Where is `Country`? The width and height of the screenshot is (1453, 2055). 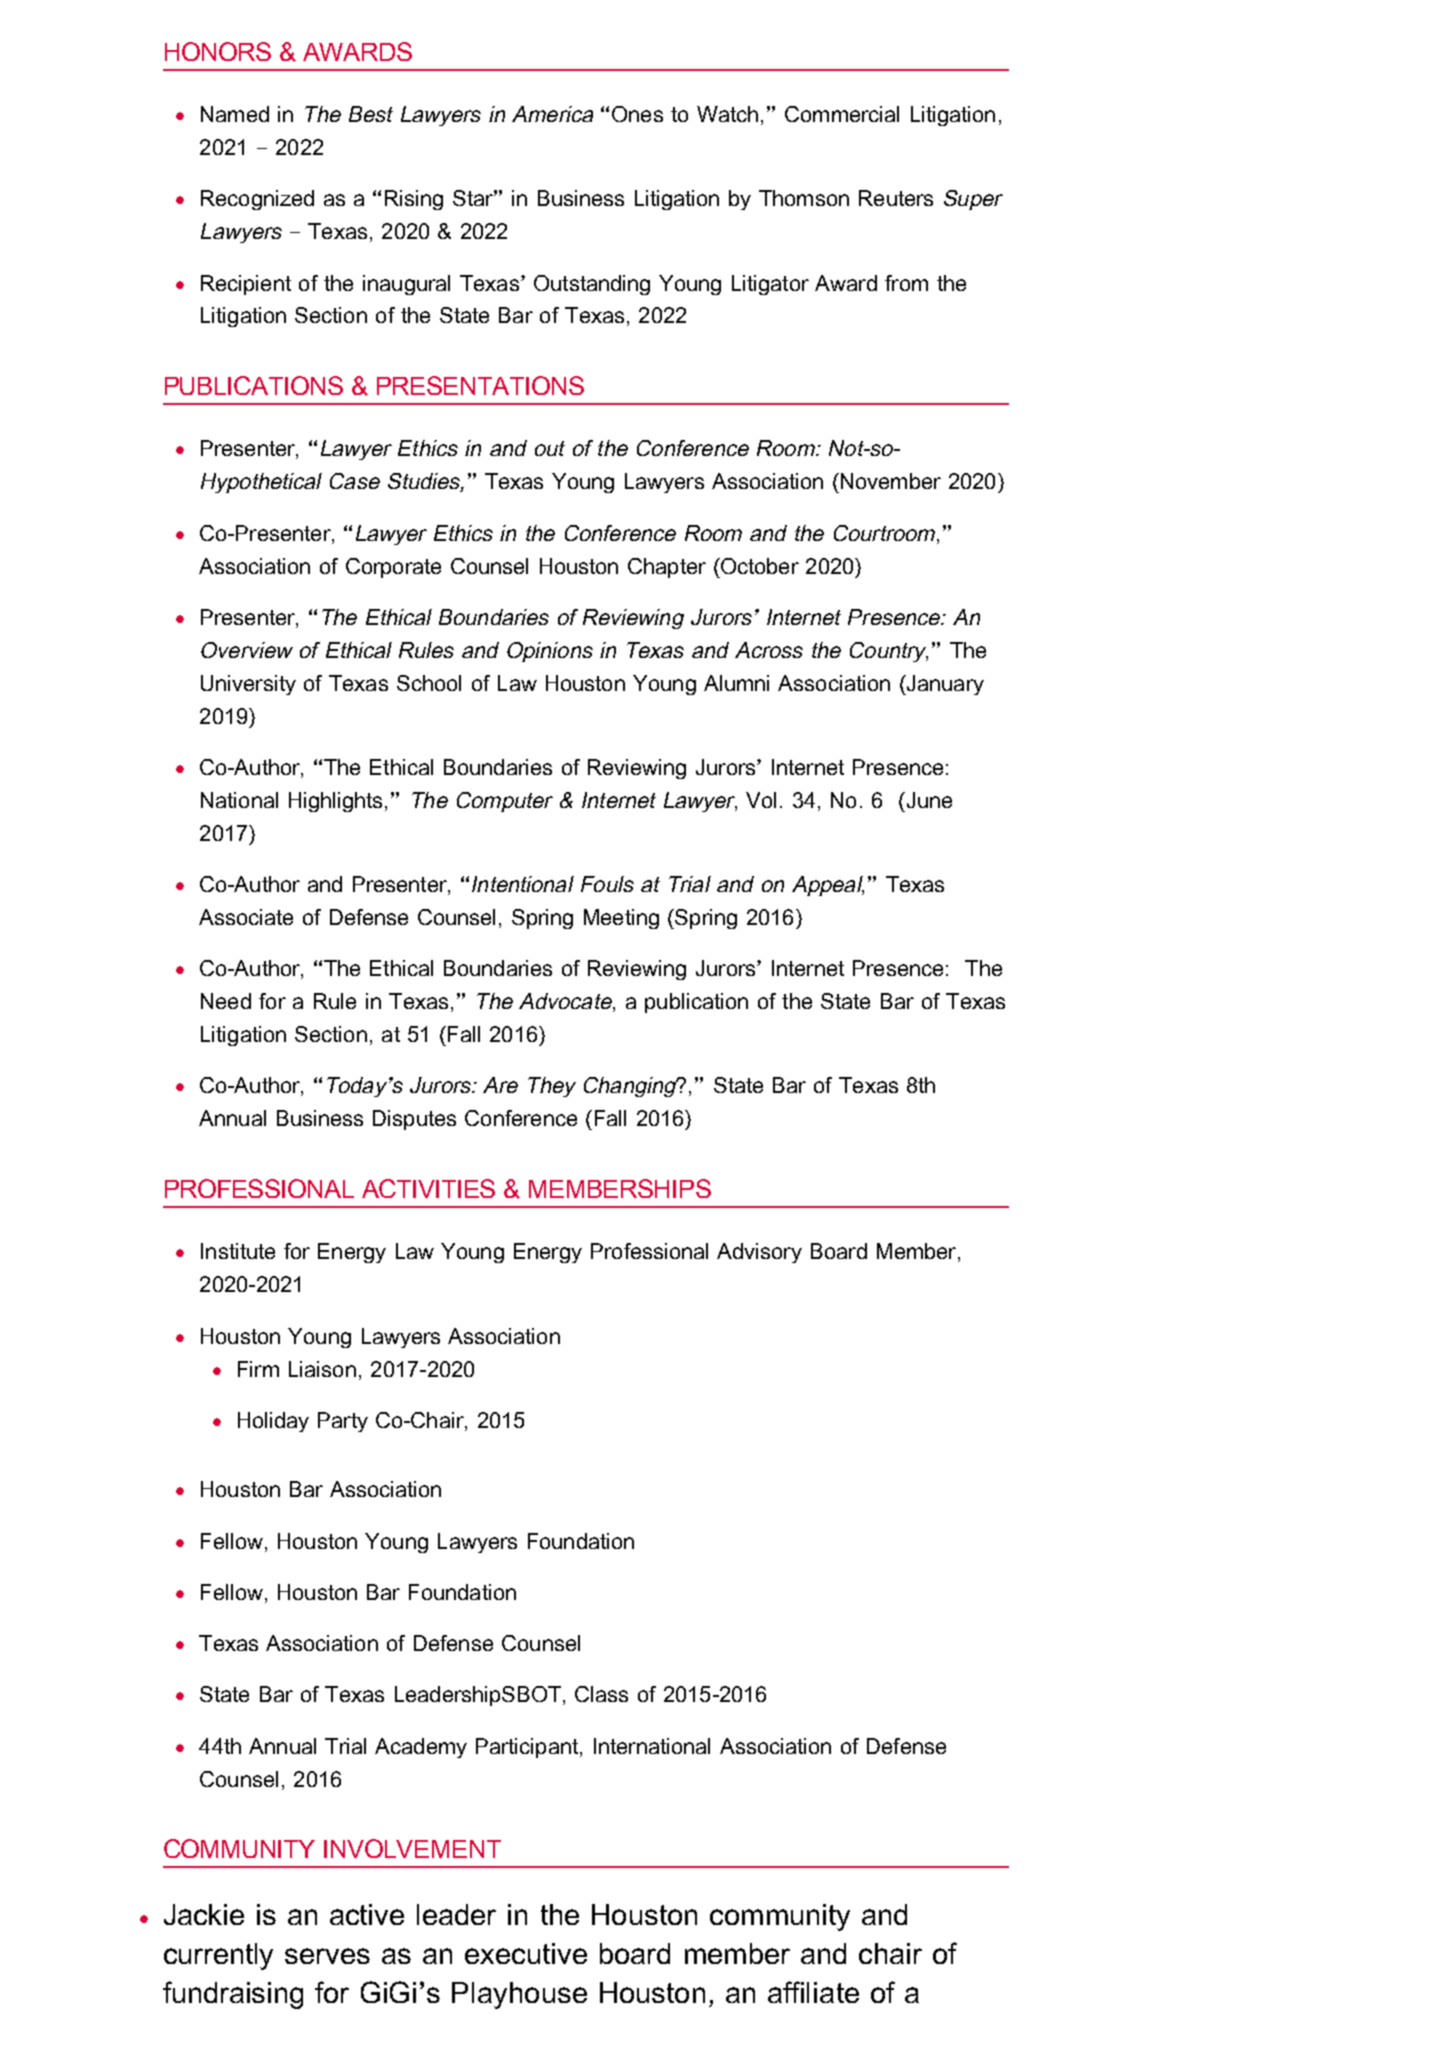
Country is located at coordinates (889, 652).
